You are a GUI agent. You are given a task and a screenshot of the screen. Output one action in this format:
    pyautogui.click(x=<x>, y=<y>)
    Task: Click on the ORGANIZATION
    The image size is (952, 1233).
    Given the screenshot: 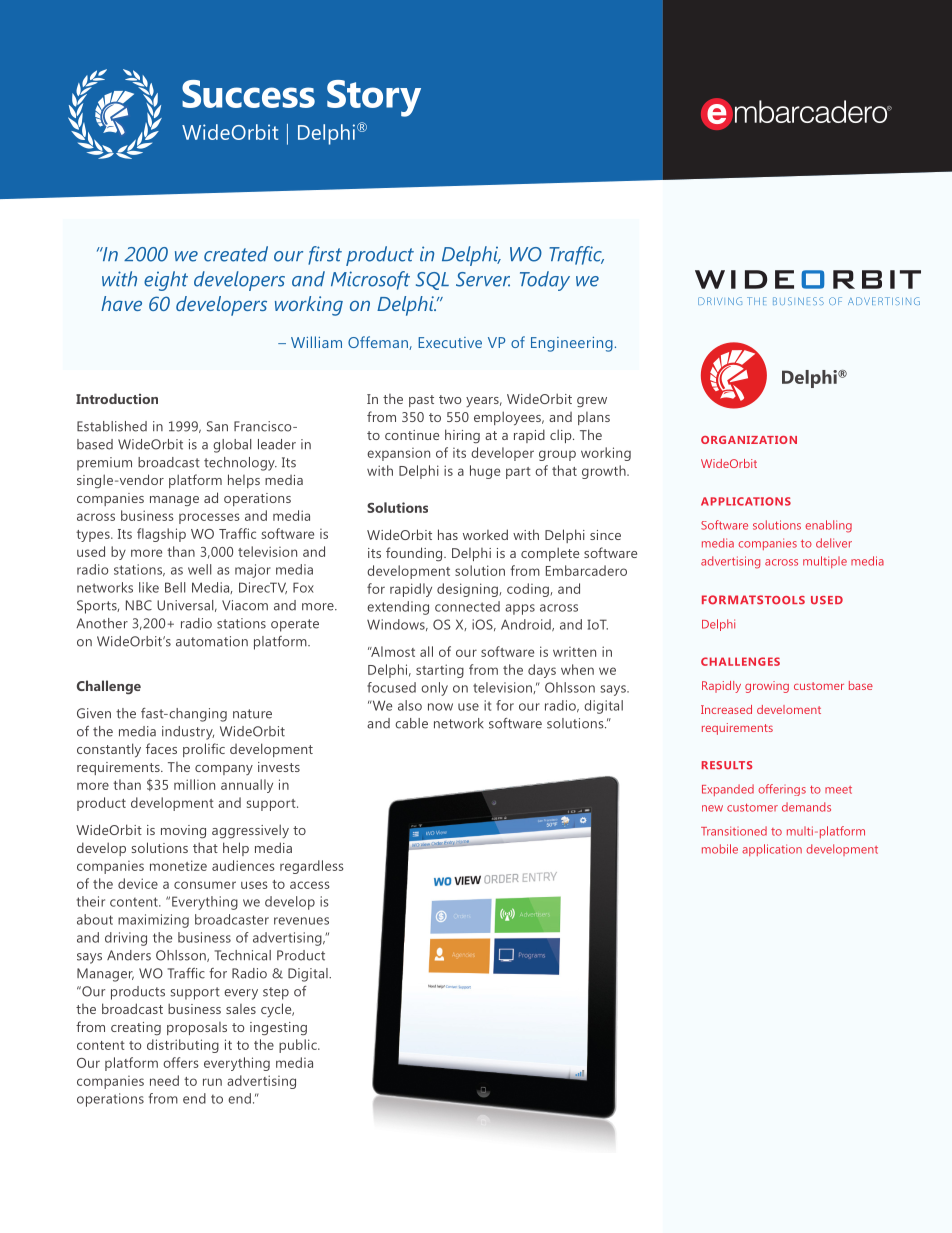 What is the action you would take?
    pyautogui.click(x=749, y=440)
